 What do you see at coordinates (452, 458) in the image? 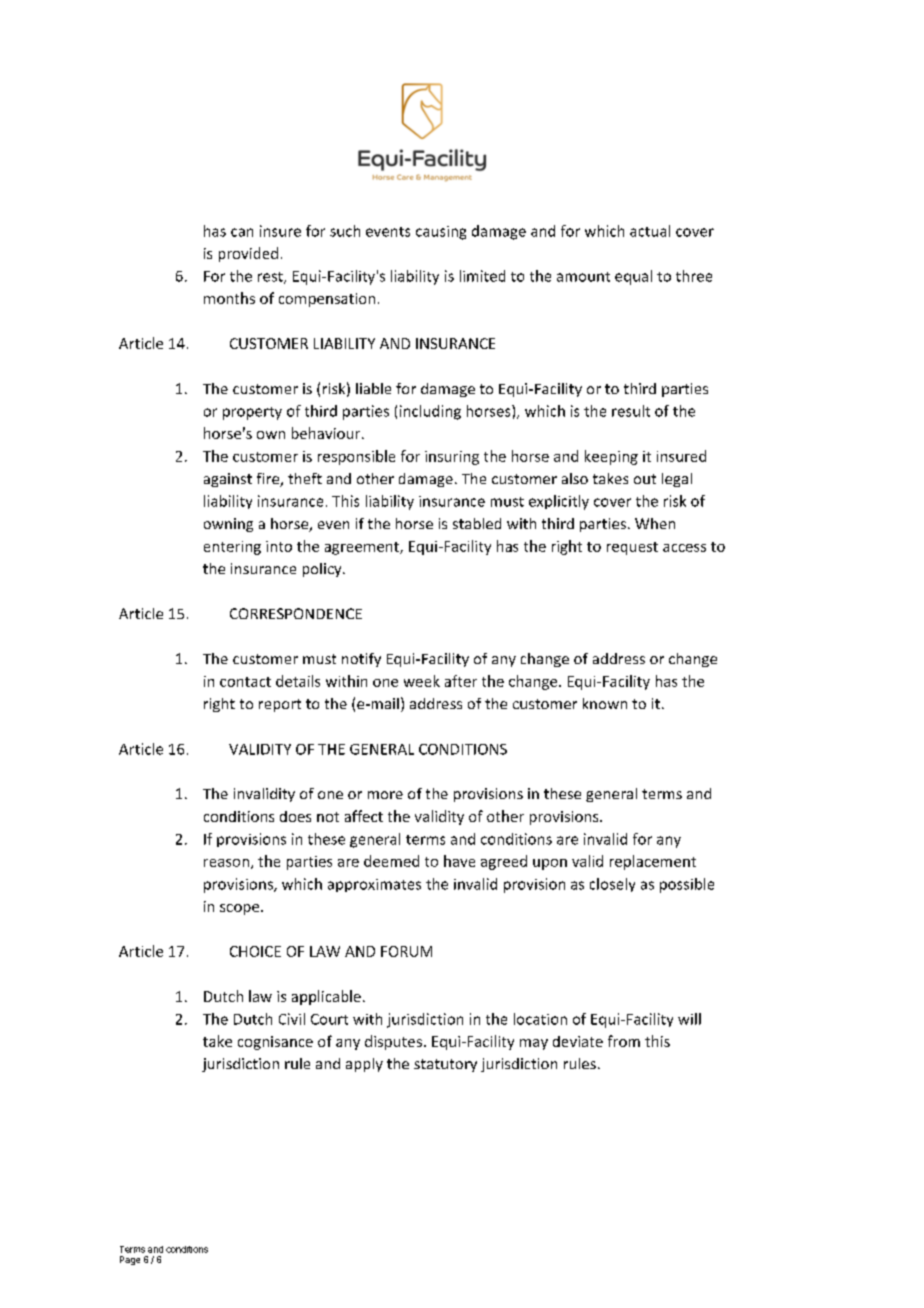
I see `insuring` at bounding box center [452, 458].
